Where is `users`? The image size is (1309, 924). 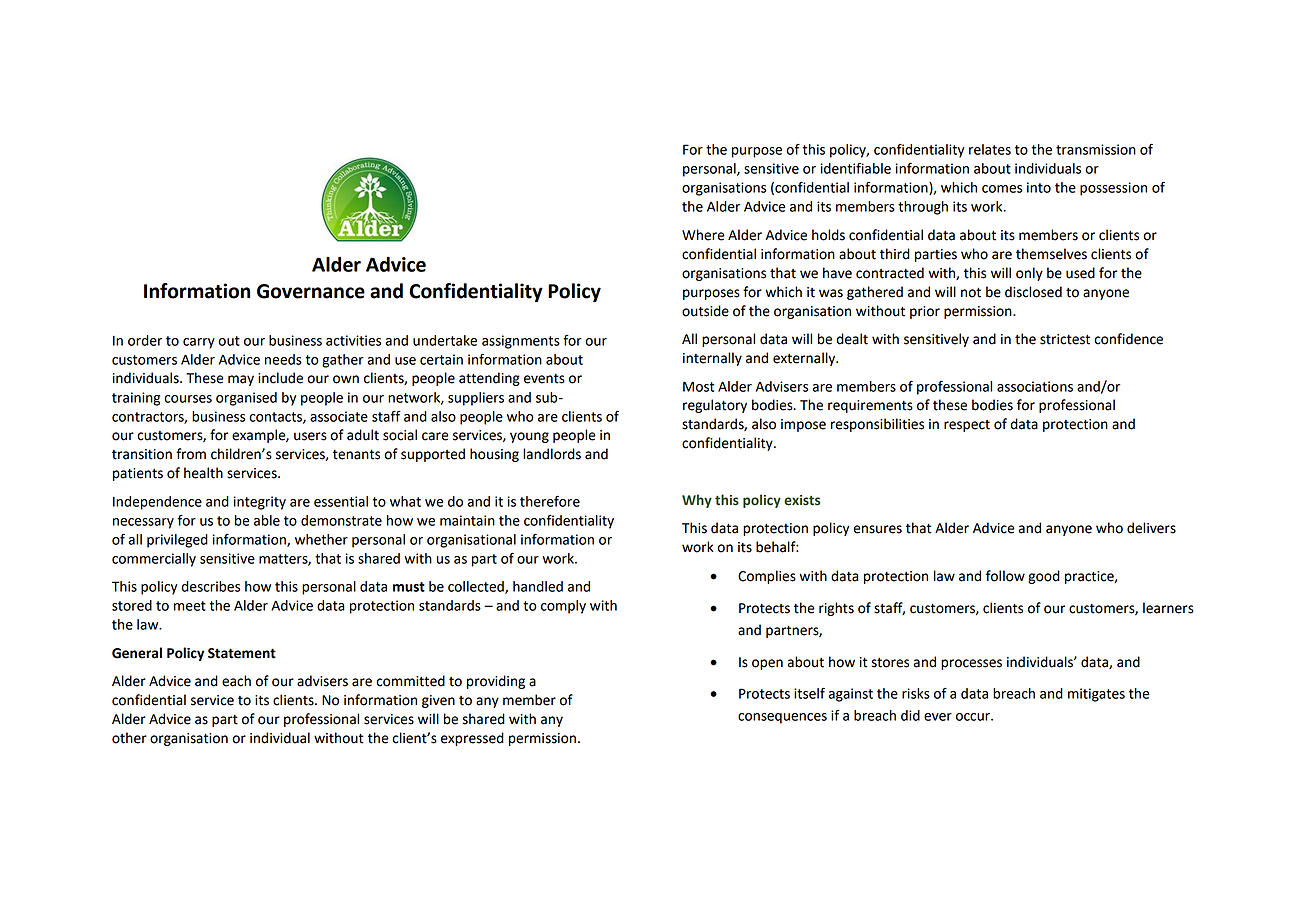 users is located at coordinates (310, 436).
